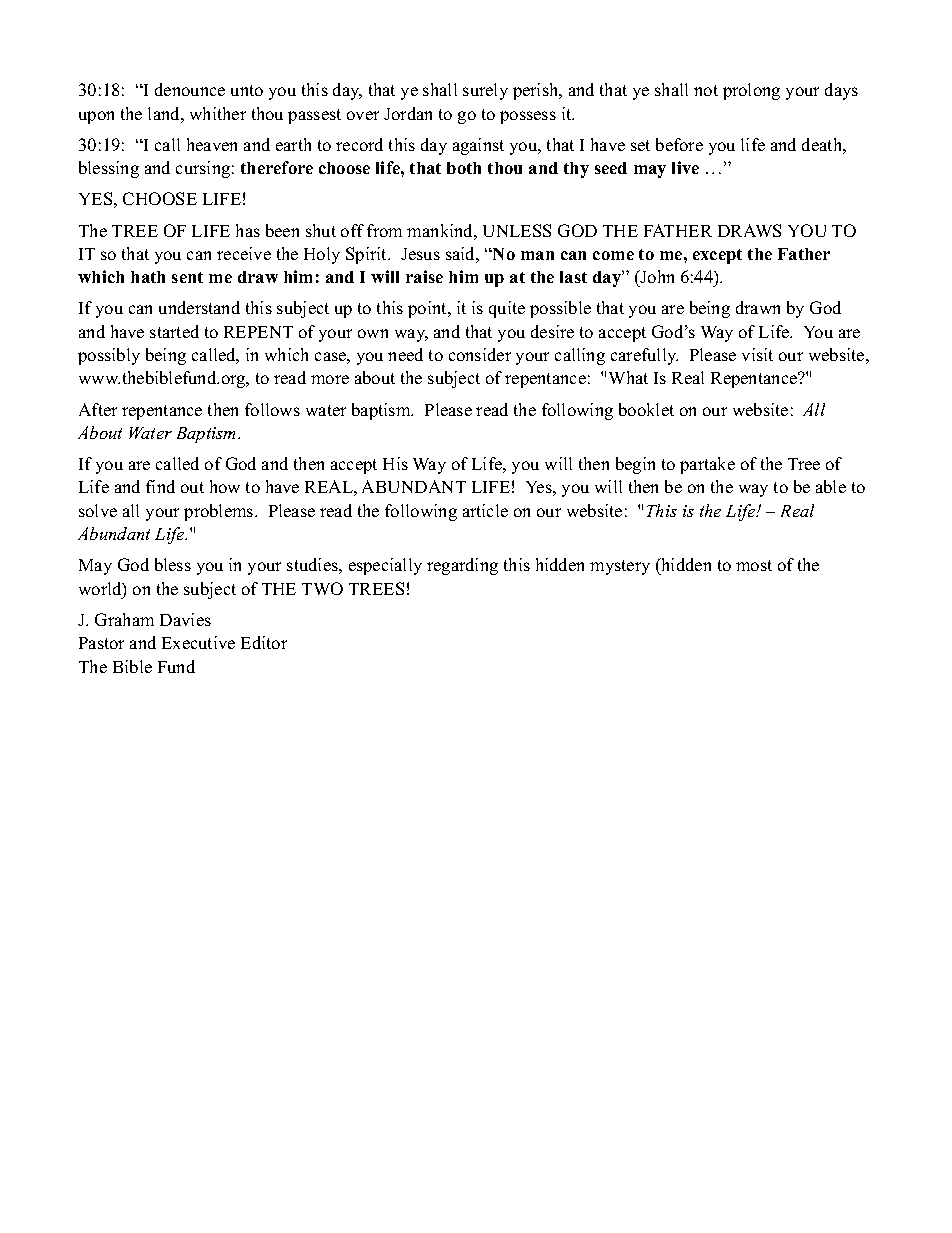 The image size is (952, 1233). I want to click on whither, so click(218, 113).
